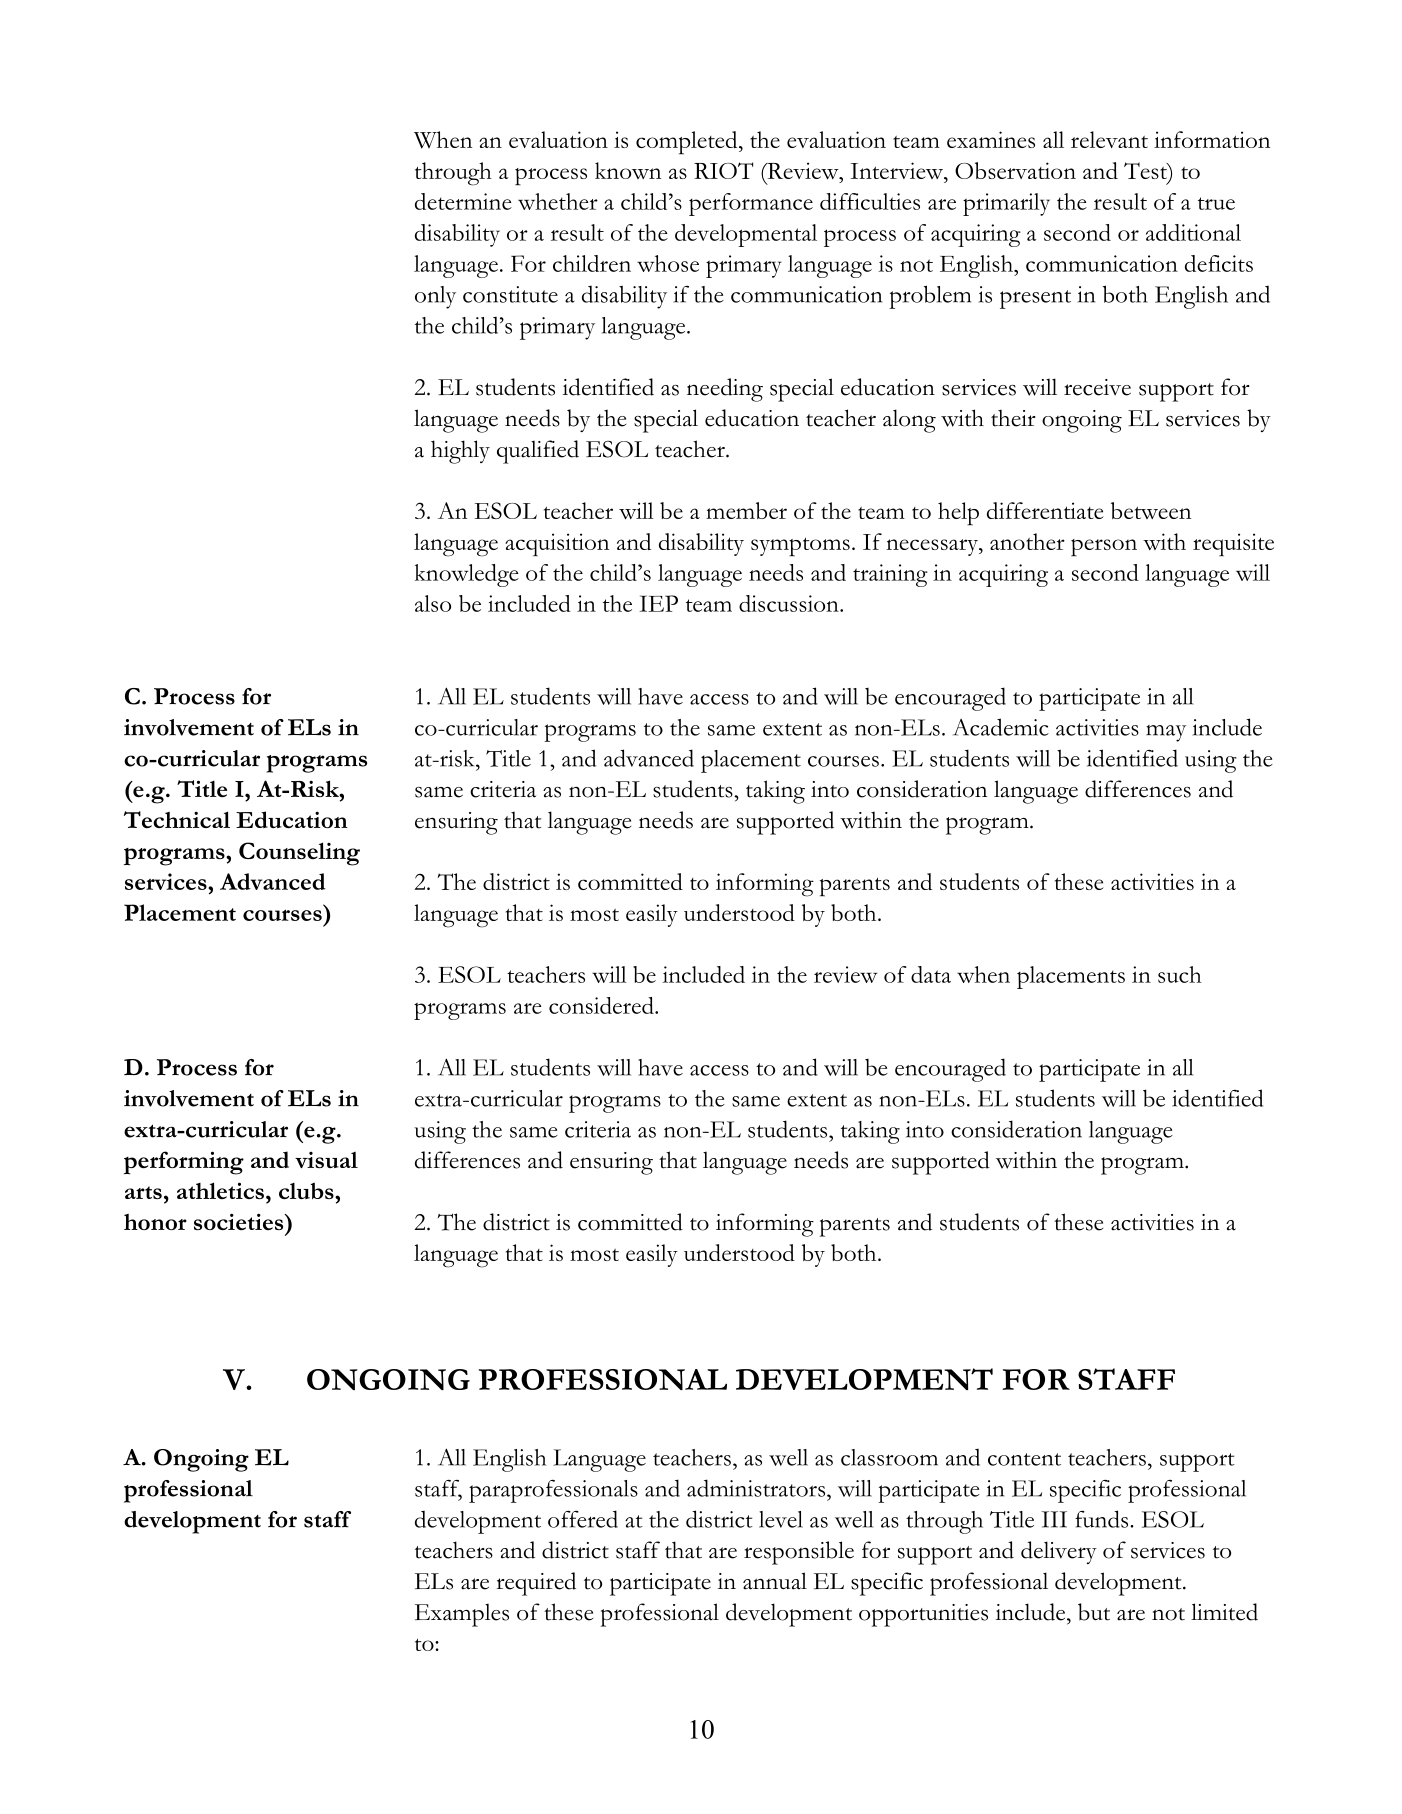  I want to click on Test, so click(1146, 170).
